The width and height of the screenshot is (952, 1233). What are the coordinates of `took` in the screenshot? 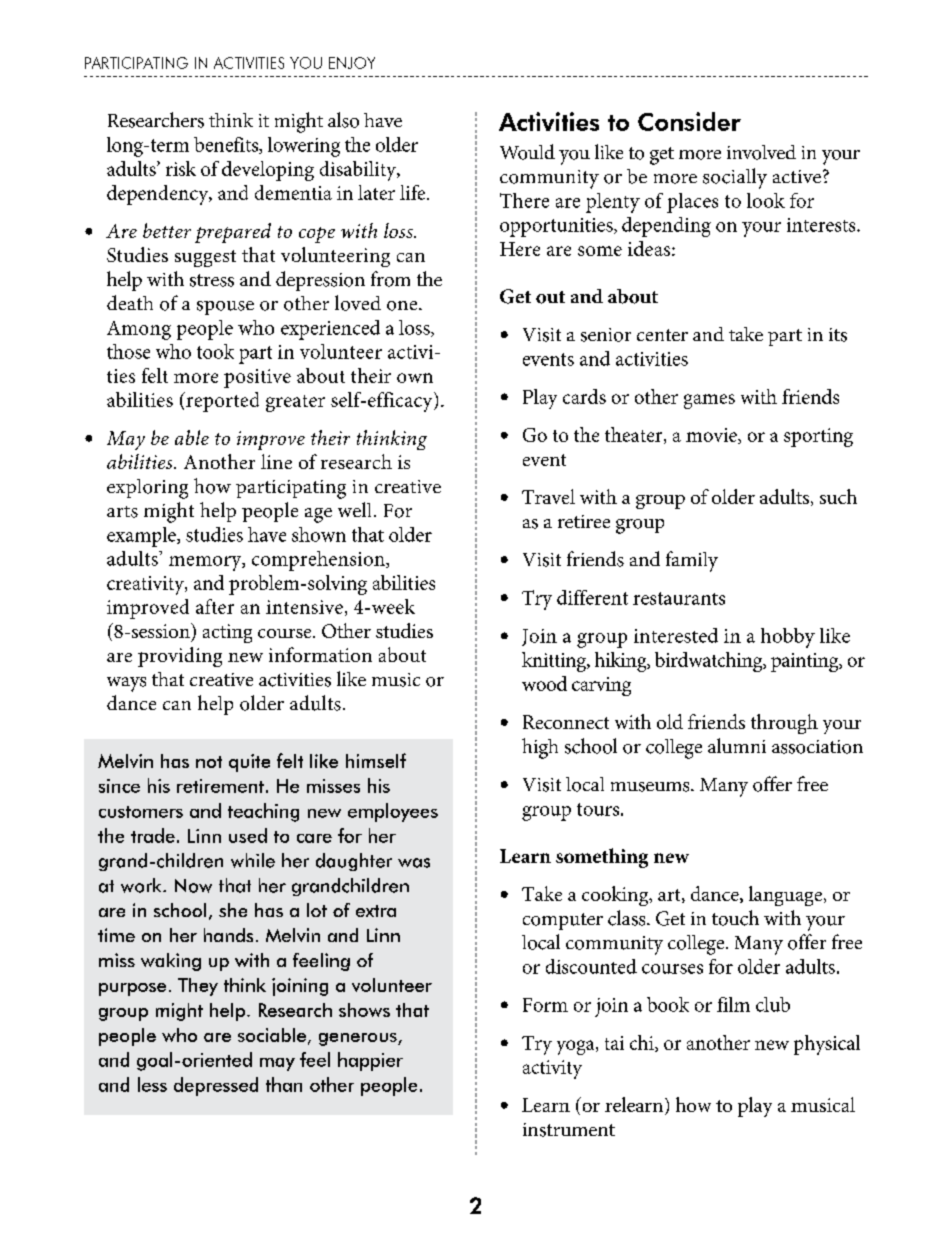 It's located at (215, 351).
